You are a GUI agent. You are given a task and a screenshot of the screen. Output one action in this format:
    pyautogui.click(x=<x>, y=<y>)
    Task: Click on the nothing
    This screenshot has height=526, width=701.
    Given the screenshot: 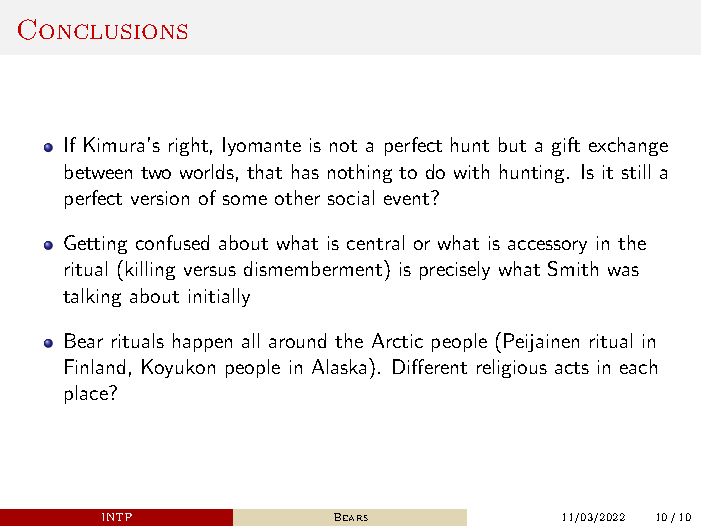 What is the action you would take?
    pyautogui.click(x=360, y=173)
